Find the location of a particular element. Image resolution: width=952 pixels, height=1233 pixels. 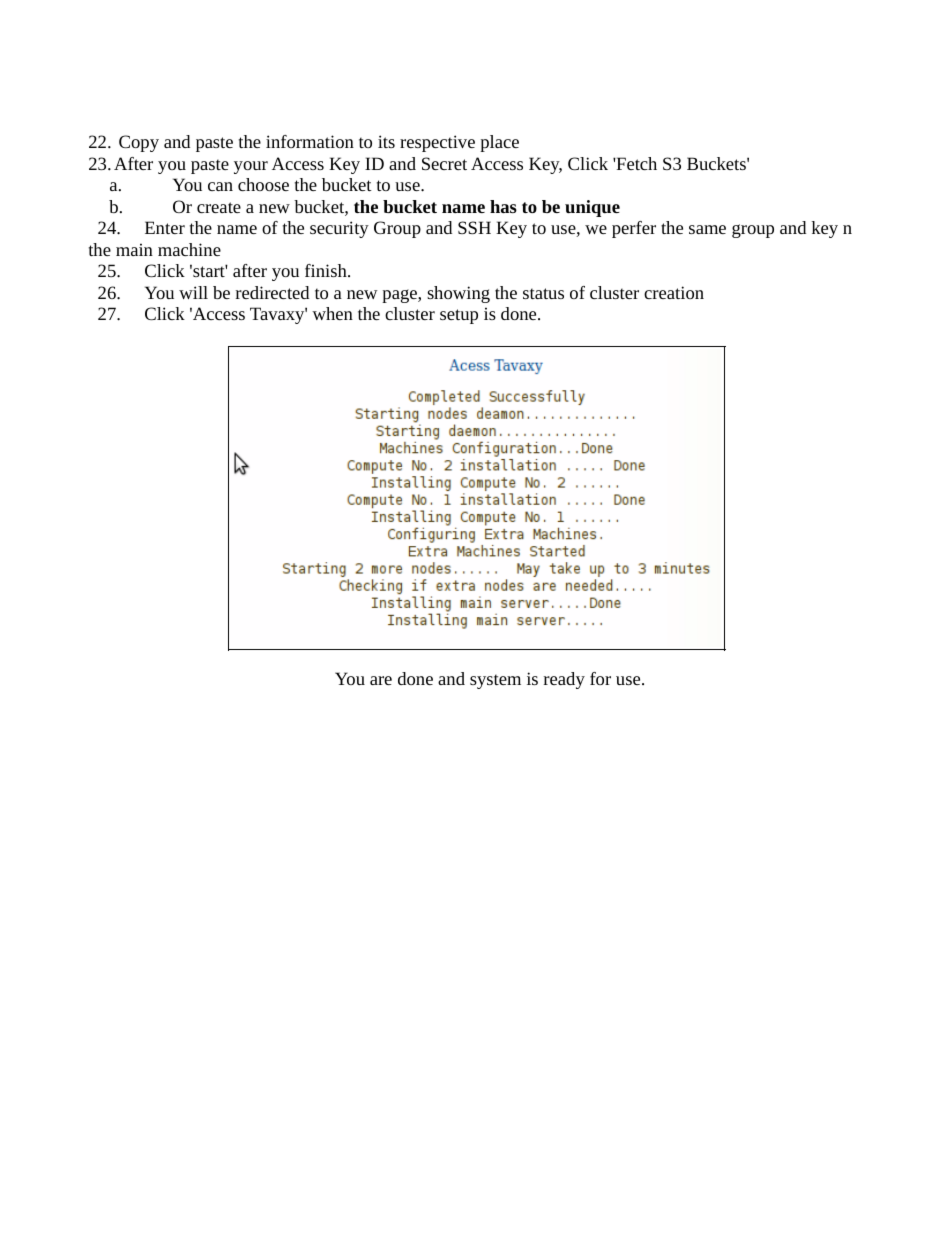

will is located at coordinates (193, 292).
